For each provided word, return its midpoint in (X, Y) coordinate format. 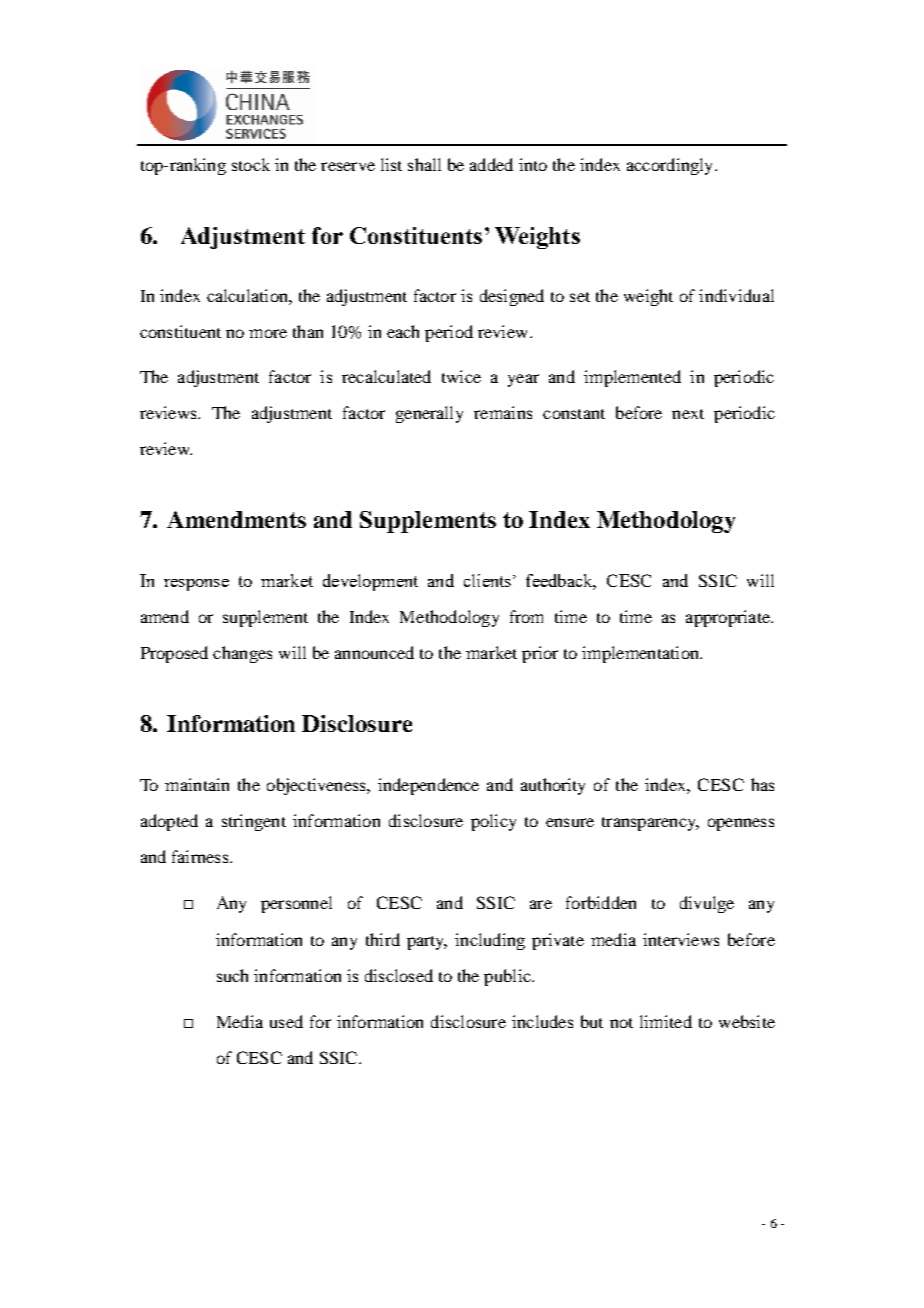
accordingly (671, 166)
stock (251, 164)
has (762, 784)
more (268, 333)
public (508, 977)
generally (429, 414)
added (491, 164)
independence (428, 786)
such (232, 975)
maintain (197, 784)
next (688, 414)
